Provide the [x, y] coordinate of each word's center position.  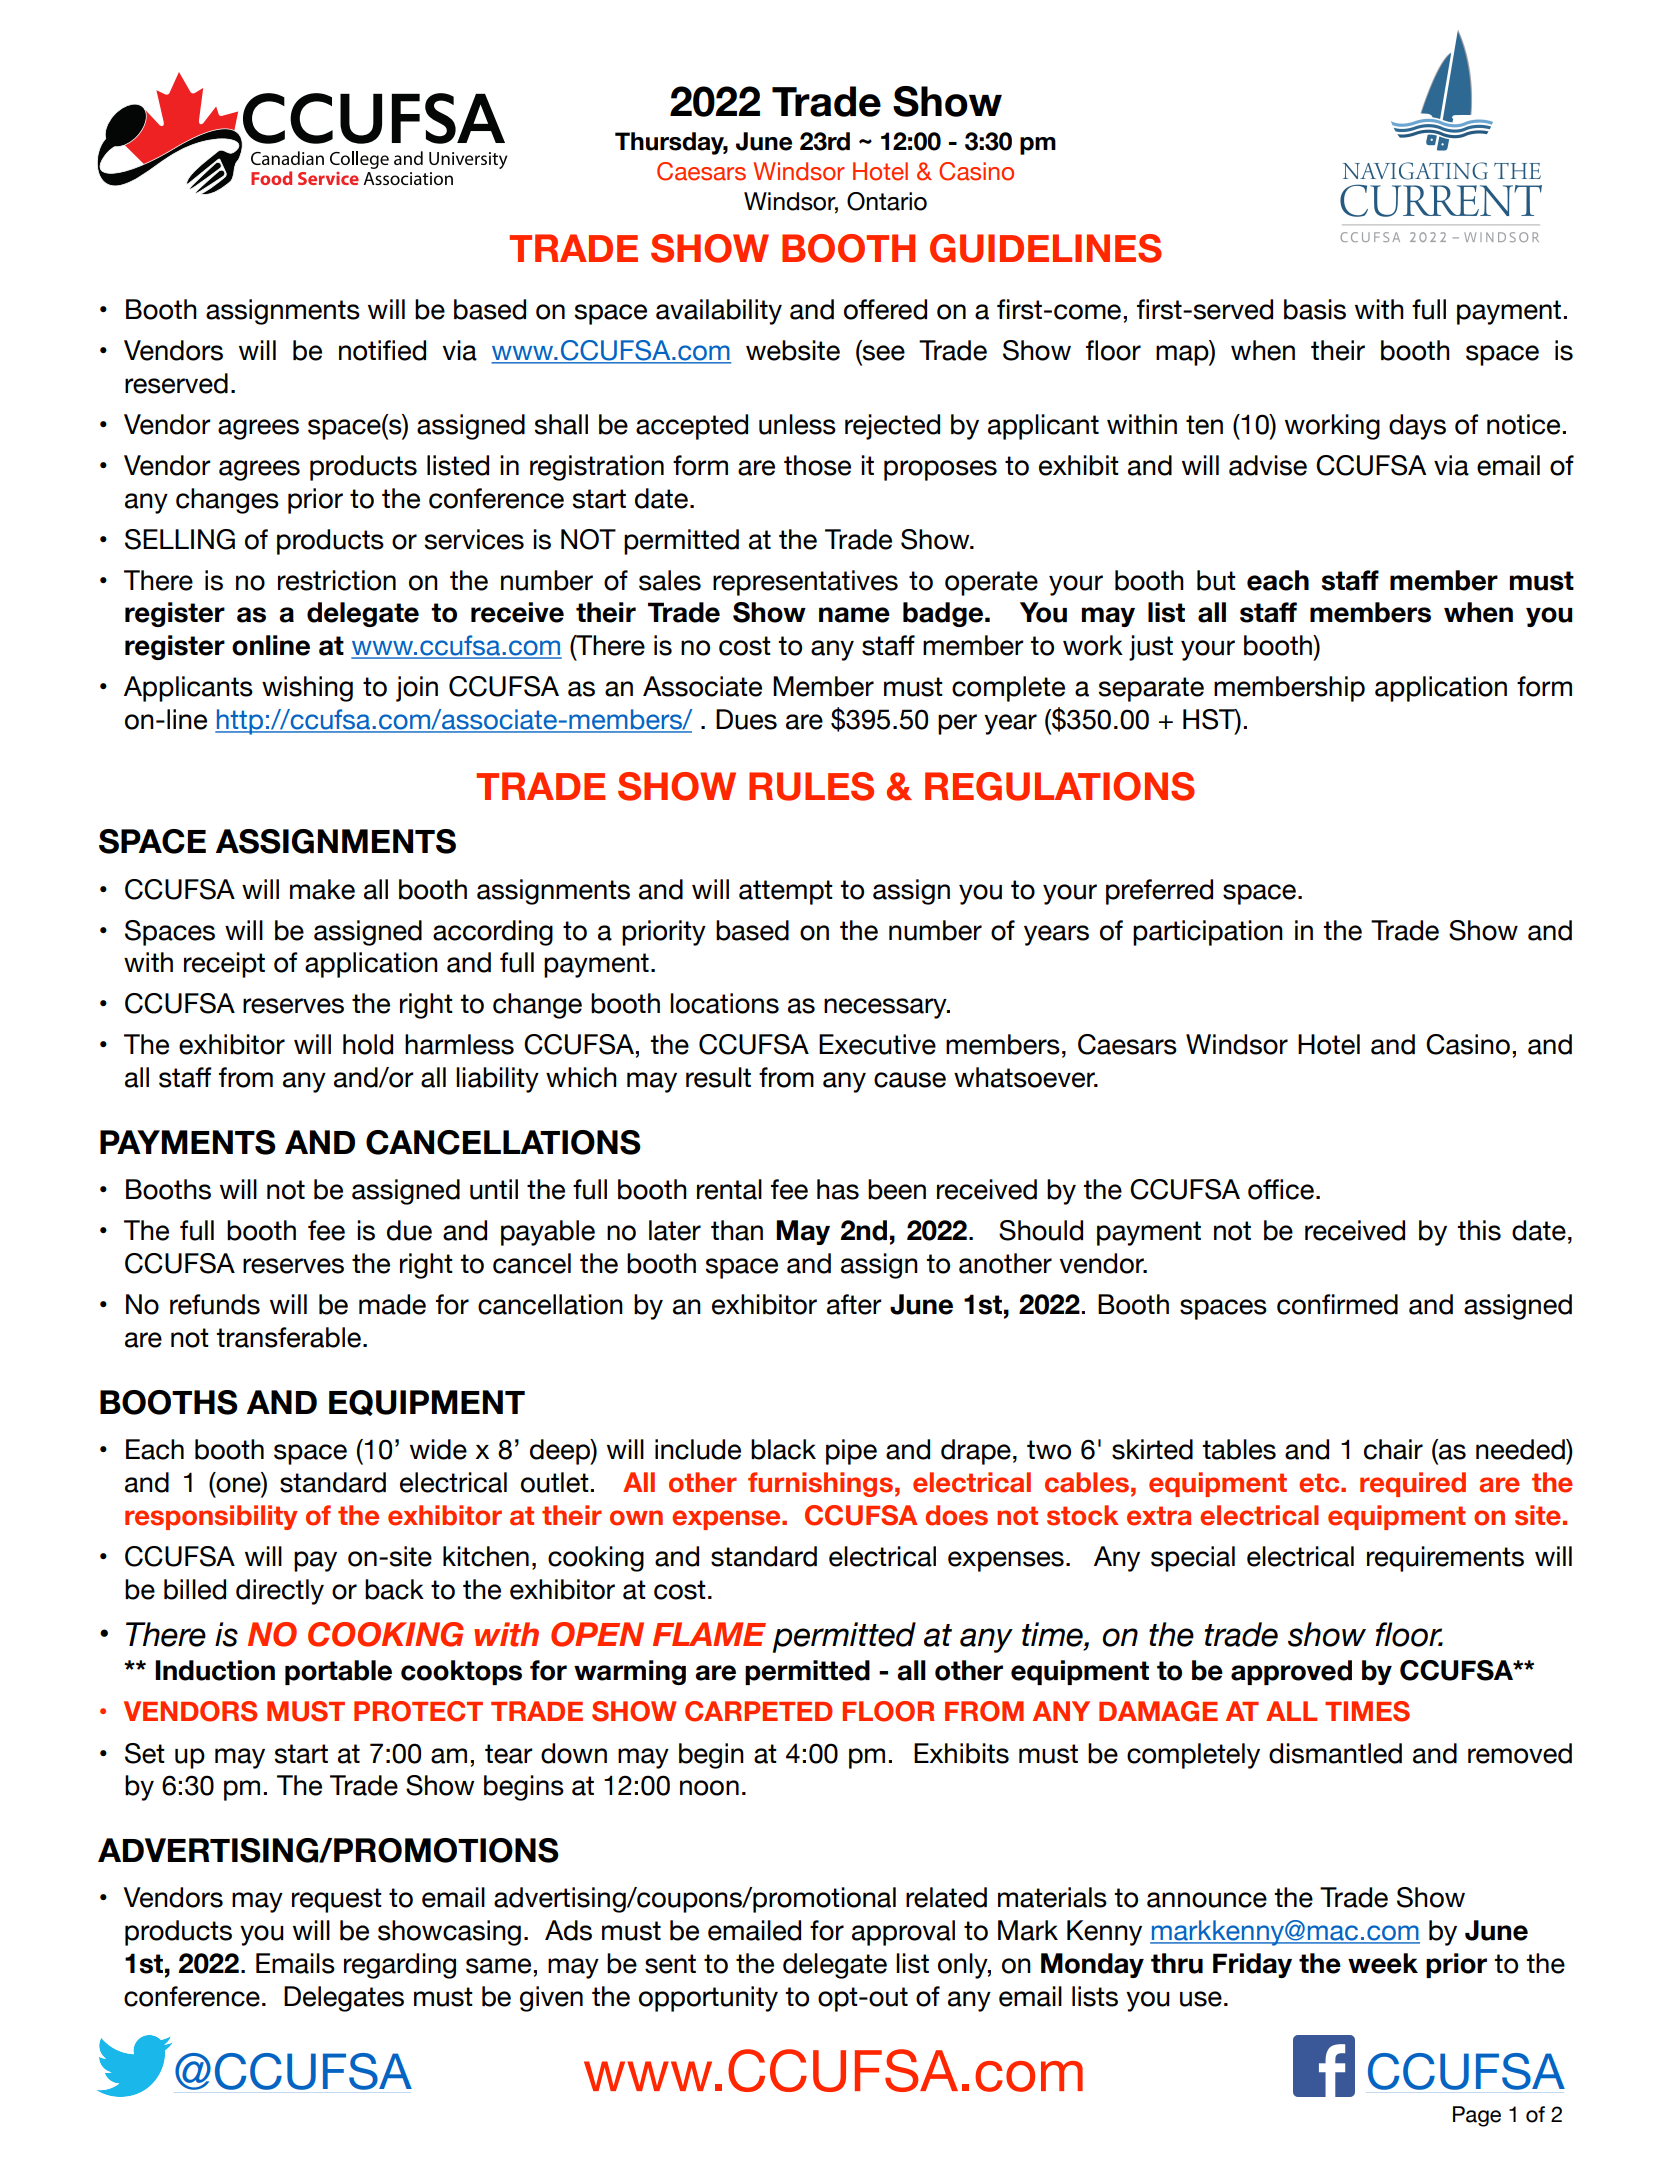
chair [1393, 1449]
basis [1315, 309]
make [322, 889]
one [238, 1485]
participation [1208, 933]
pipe [851, 1452]
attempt [786, 892]
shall [561, 424]
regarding [400, 1966]
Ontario [887, 201]
